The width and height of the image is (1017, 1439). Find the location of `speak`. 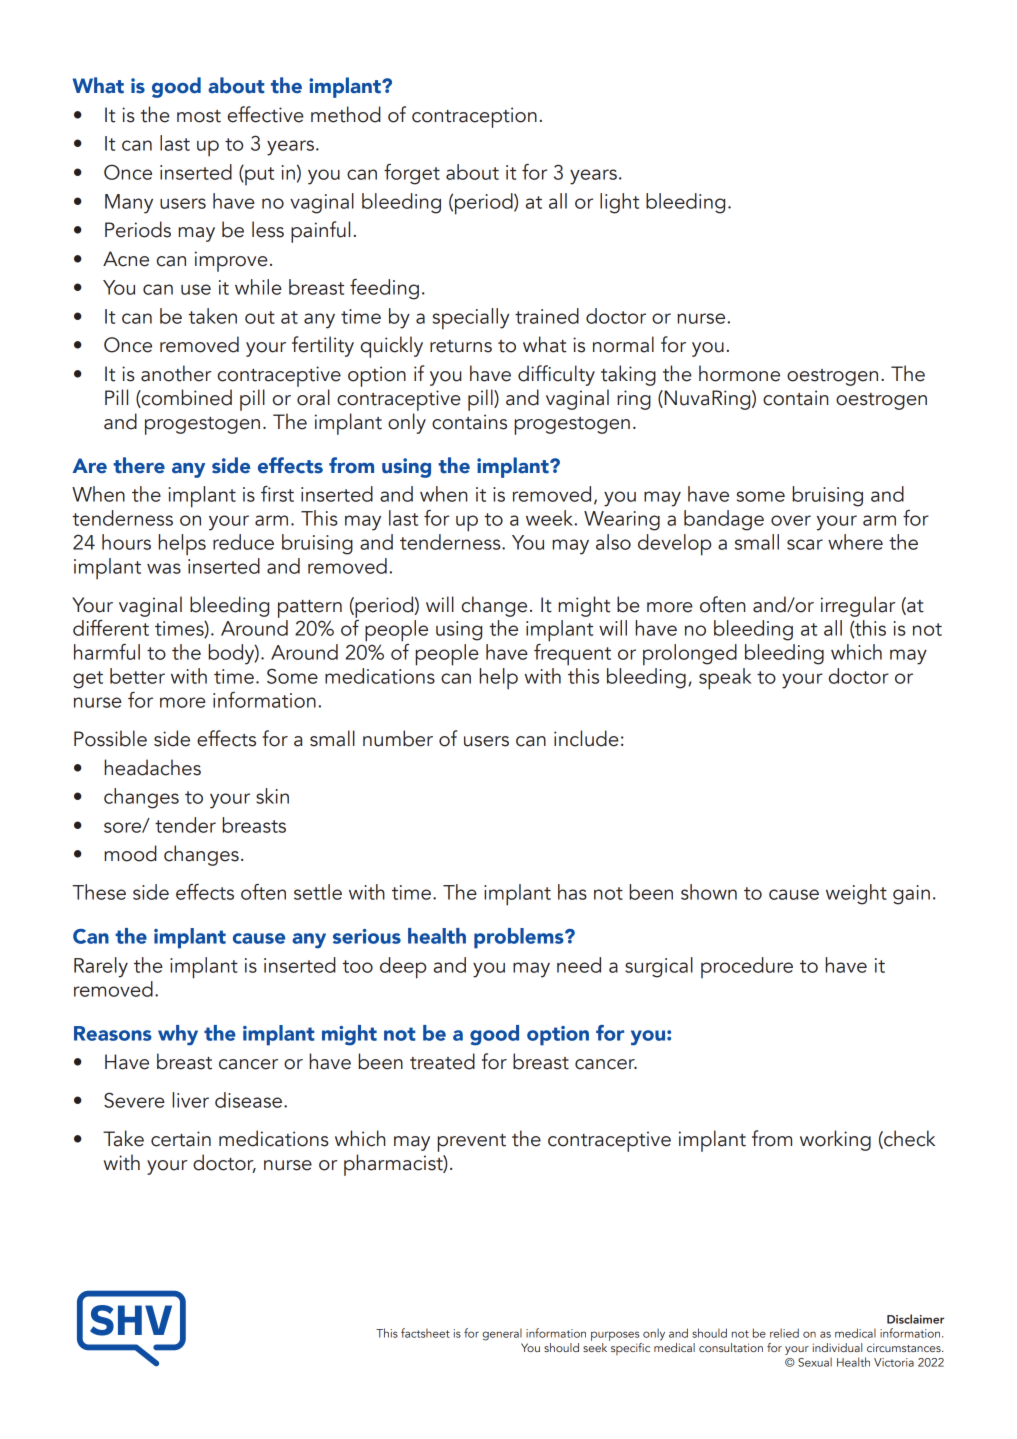

speak is located at coordinates (725, 679).
